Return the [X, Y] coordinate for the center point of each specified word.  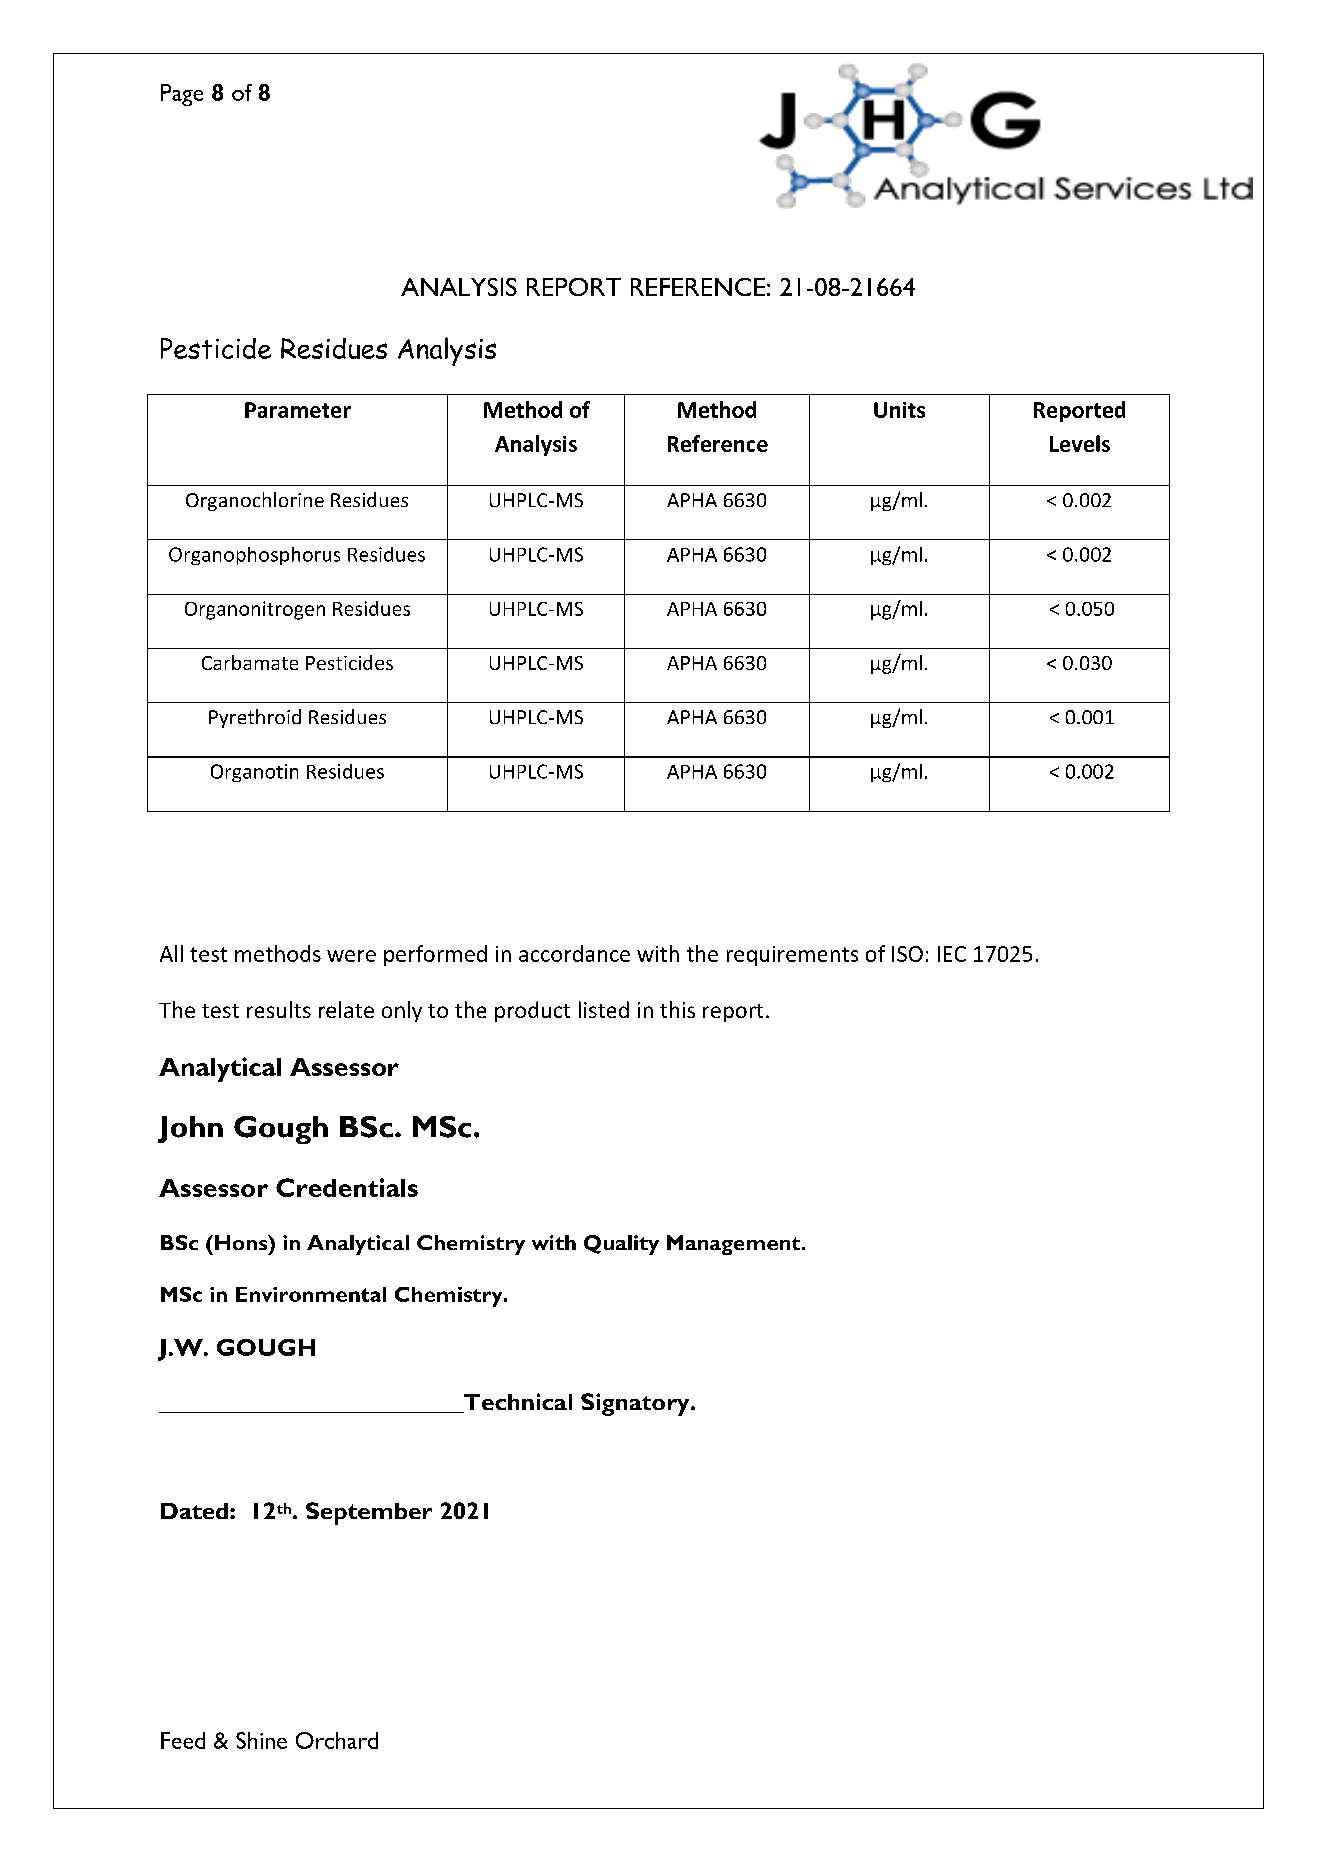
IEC [952, 954]
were [351, 956]
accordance [574, 953]
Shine [261, 1740]
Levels [1080, 443]
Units [899, 410]
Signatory [636, 1404]
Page [182, 95]
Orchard [337, 1740]
